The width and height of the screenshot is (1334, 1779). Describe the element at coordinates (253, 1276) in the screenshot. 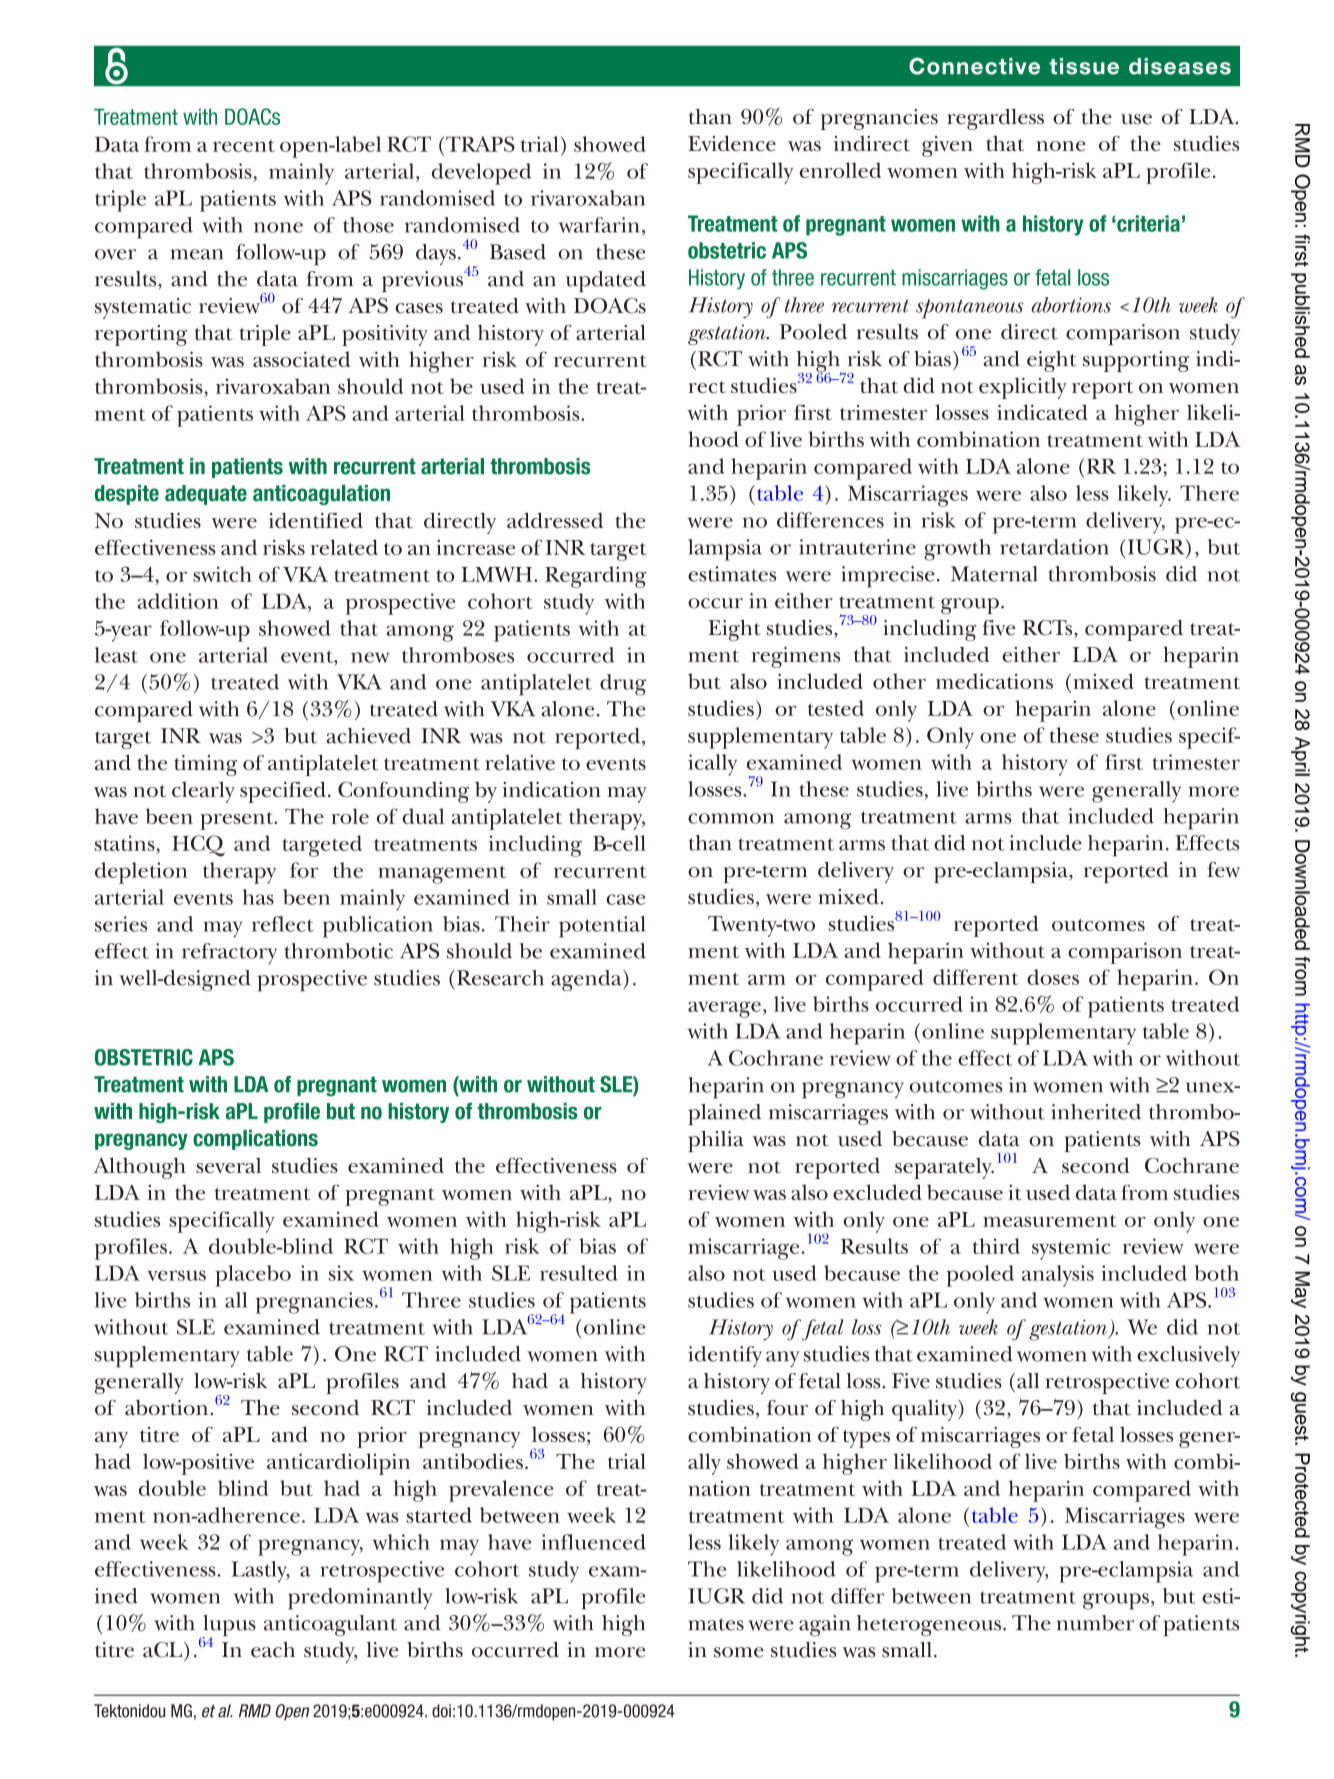

I see `placebo` at that location.
